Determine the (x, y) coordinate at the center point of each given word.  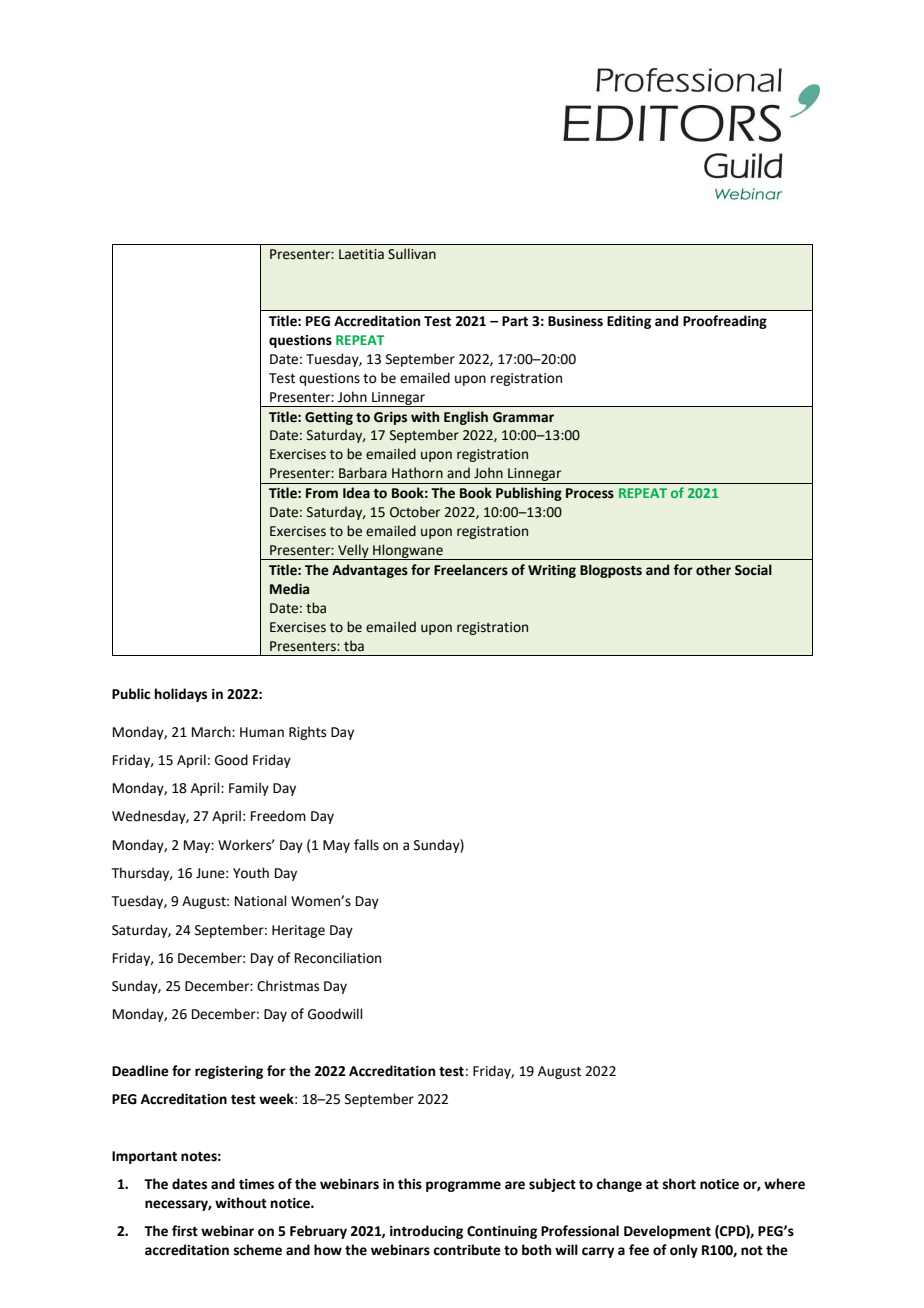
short (679, 1184)
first (185, 1231)
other (713, 570)
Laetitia (361, 254)
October (415, 512)
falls (366, 845)
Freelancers (471, 570)
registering (229, 1072)
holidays (181, 695)
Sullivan (412, 254)
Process (590, 493)
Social (753, 570)
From (322, 493)
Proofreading (725, 322)
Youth (251, 873)
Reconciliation (338, 958)
